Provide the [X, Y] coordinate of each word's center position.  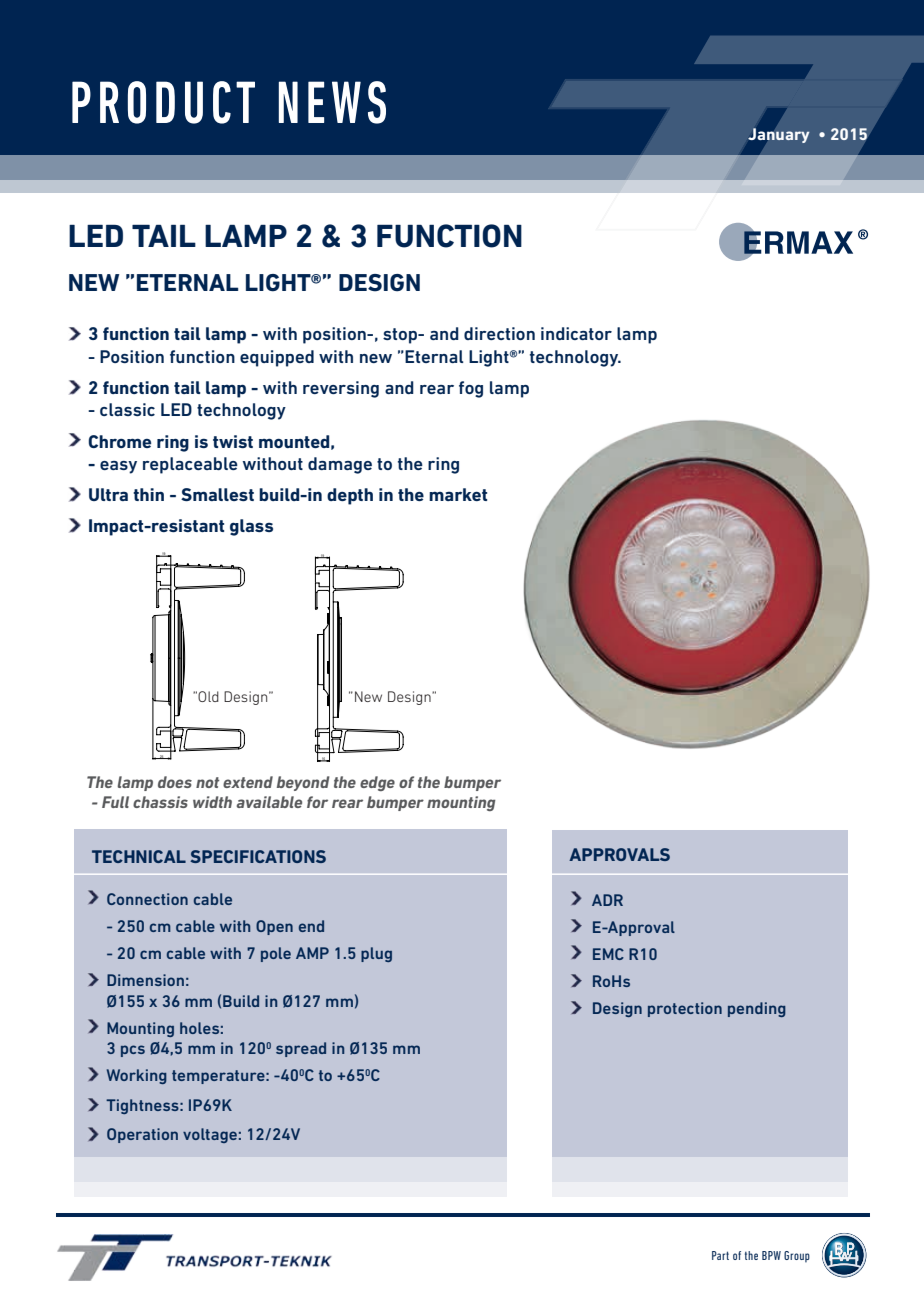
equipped [277, 358]
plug [376, 954]
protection [685, 1009]
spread [301, 1049]
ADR [607, 900]
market [458, 494]
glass [251, 527]
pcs [133, 1051]
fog [471, 389]
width [212, 802]
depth [350, 496]
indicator [576, 333]
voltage [210, 1135]
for [317, 802]
